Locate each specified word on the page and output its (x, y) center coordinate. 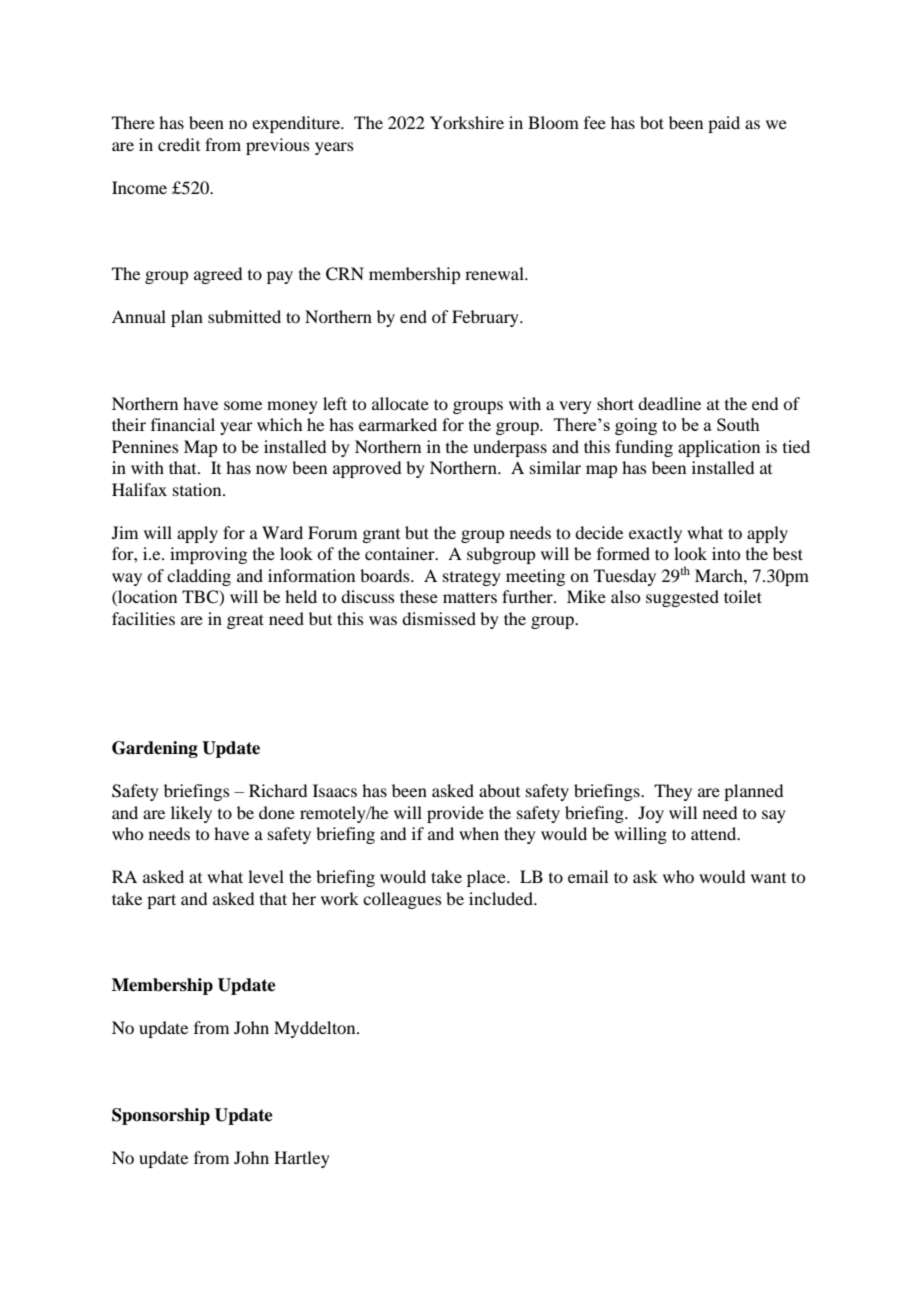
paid (724, 124)
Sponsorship (161, 1116)
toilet (743, 596)
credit (179, 144)
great (245, 621)
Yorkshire (467, 122)
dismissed (439, 618)
